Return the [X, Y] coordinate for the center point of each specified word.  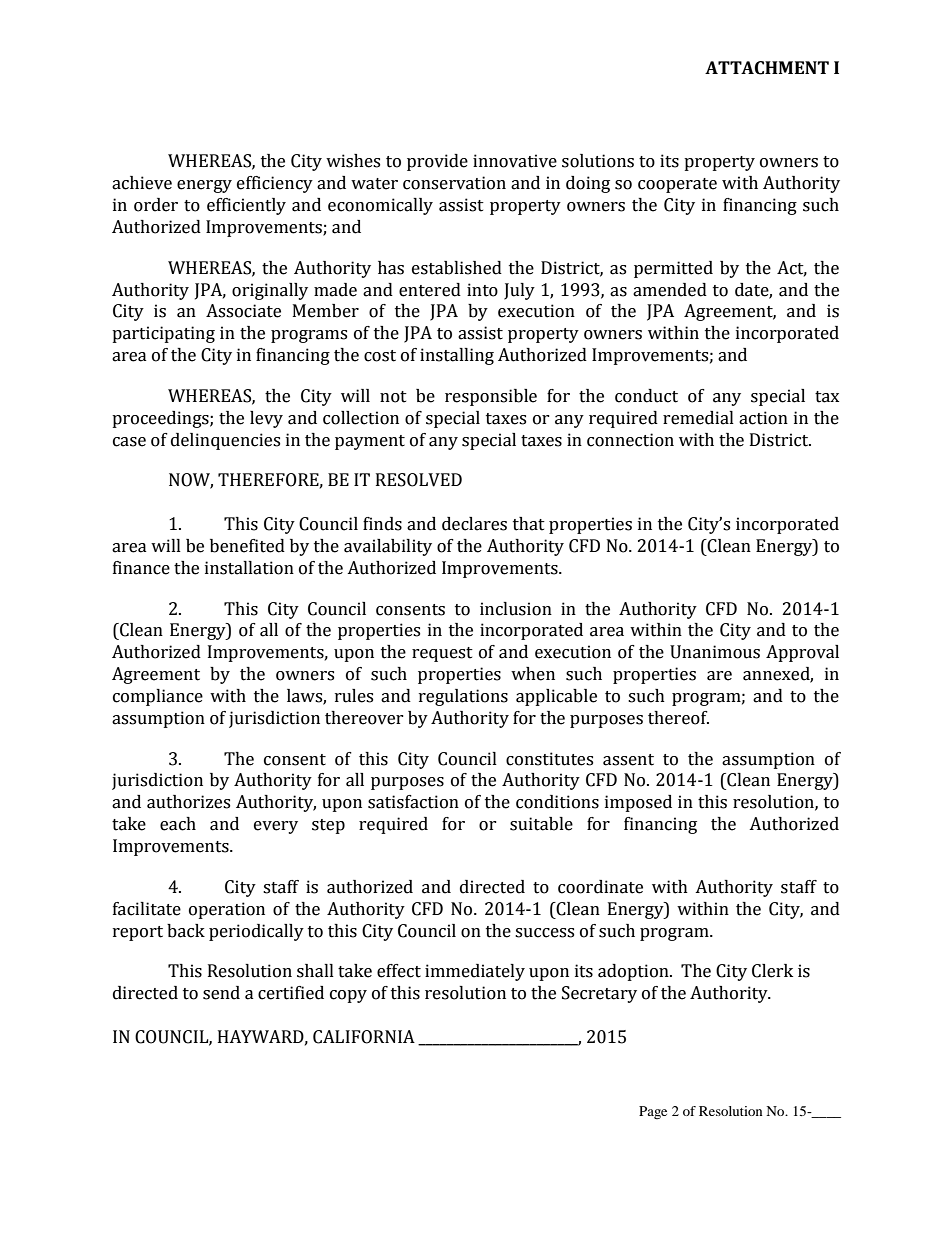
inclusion [516, 609]
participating [163, 334]
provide [437, 162]
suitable [541, 824]
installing [457, 356]
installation [249, 568]
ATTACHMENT [767, 68]
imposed [638, 803]
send [221, 993]
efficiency [275, 184]
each [178, 824]
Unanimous [715, 652]
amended [670, 290]
